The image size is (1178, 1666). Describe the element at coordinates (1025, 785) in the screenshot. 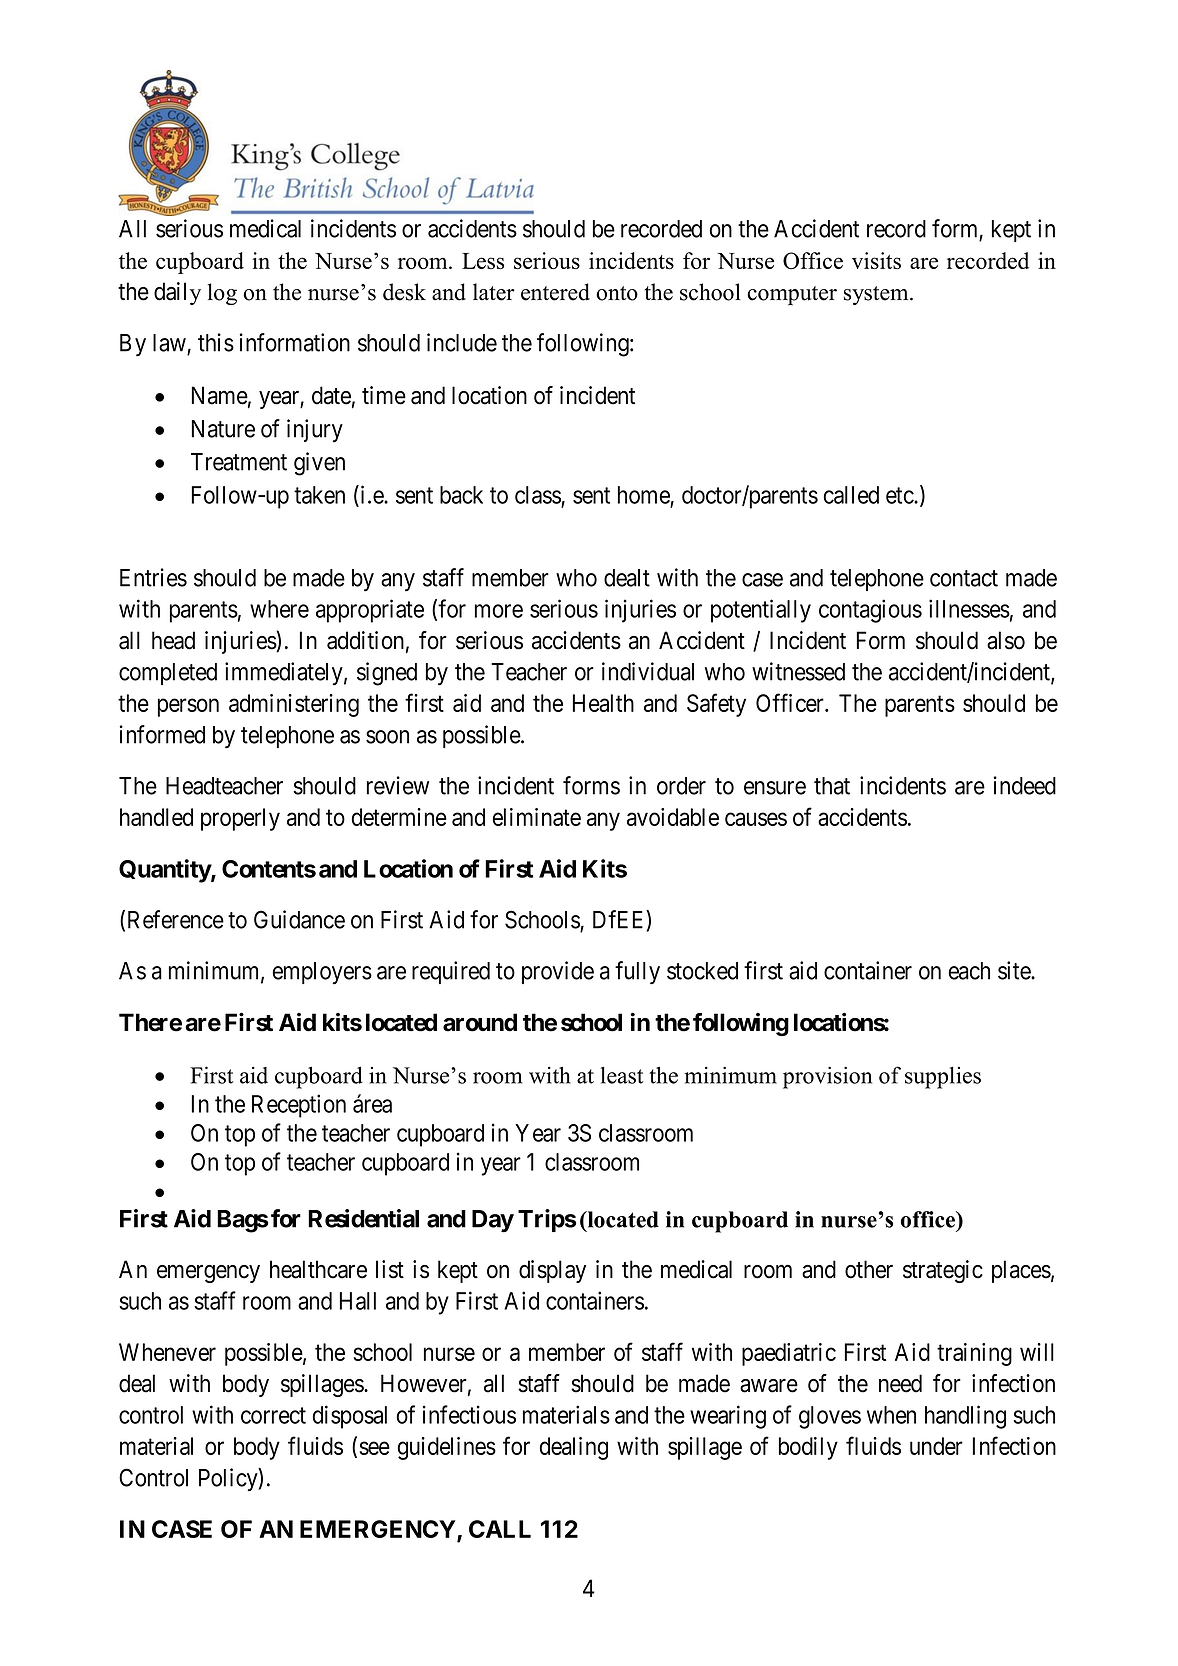

I see `indeed` at that location.
